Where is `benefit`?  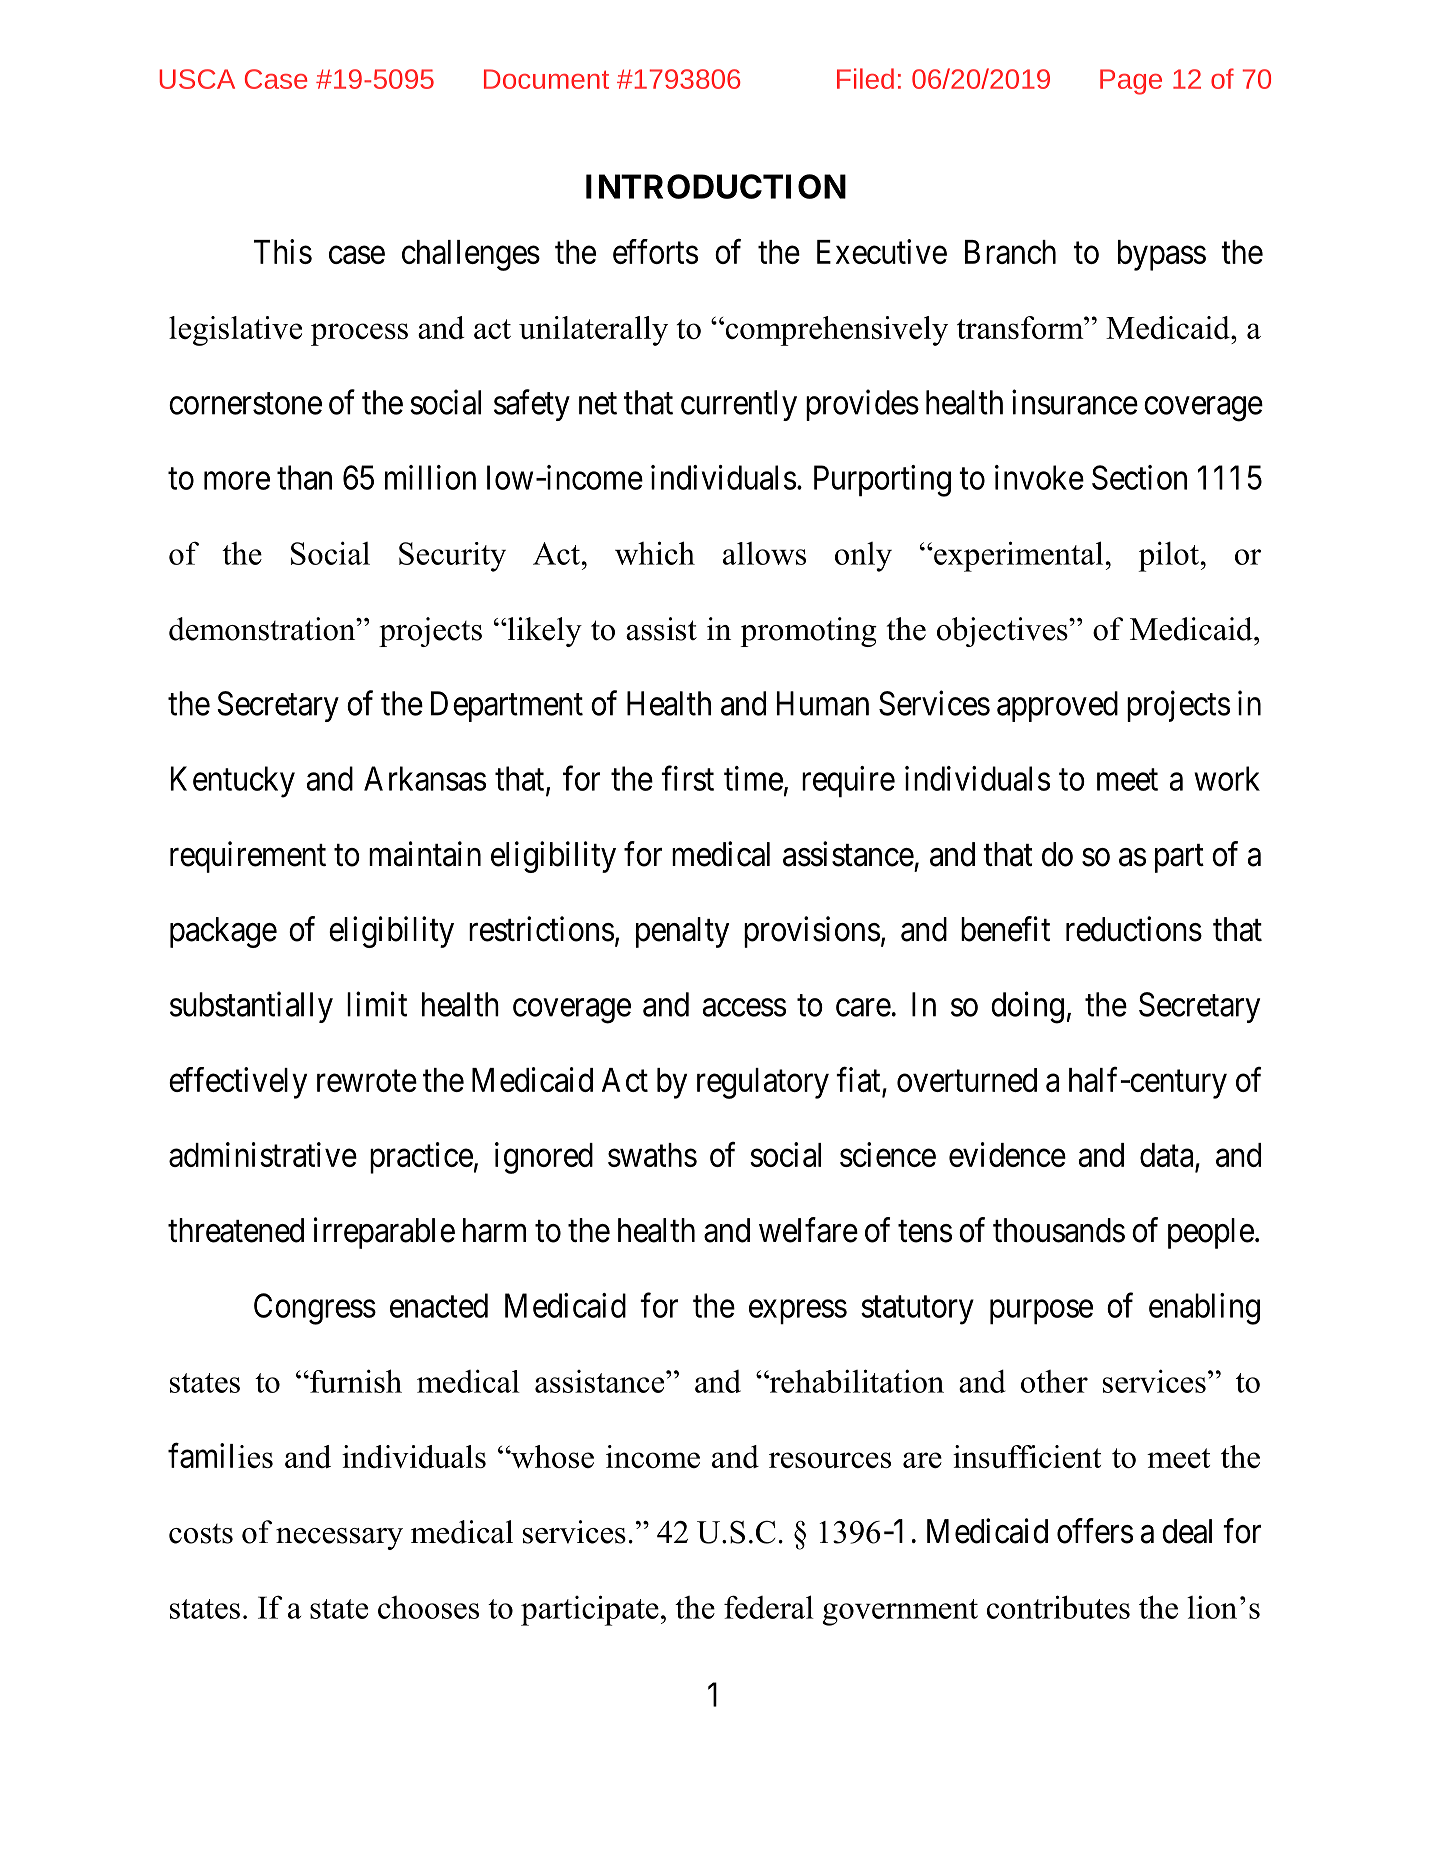 benefit is located at coordinates (1005, 929).
